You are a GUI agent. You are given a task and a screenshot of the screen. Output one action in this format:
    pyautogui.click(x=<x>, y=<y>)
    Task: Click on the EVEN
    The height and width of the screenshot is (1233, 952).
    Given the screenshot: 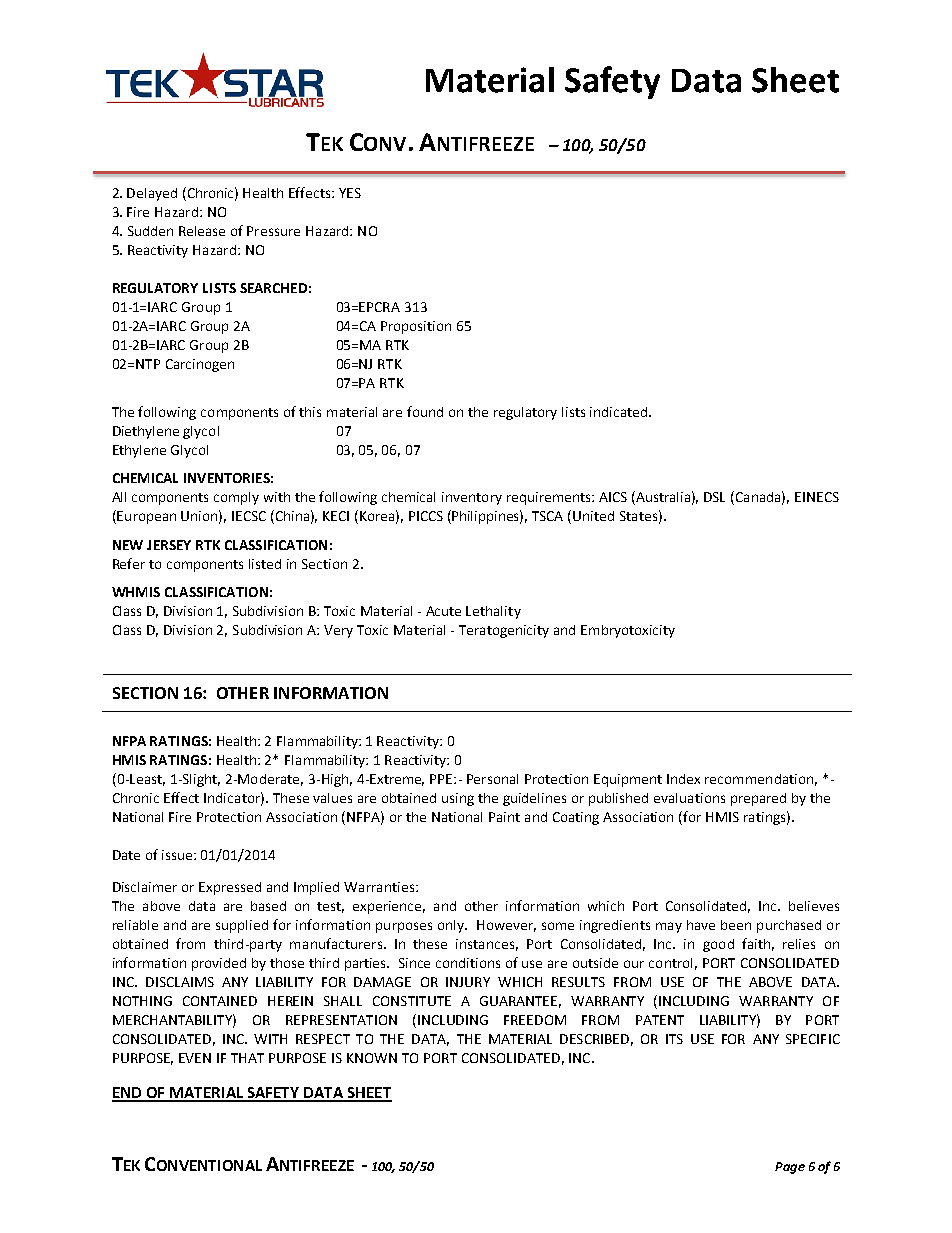 What is the action you would take?
    pyautogui.click(x=195, y=1058)
